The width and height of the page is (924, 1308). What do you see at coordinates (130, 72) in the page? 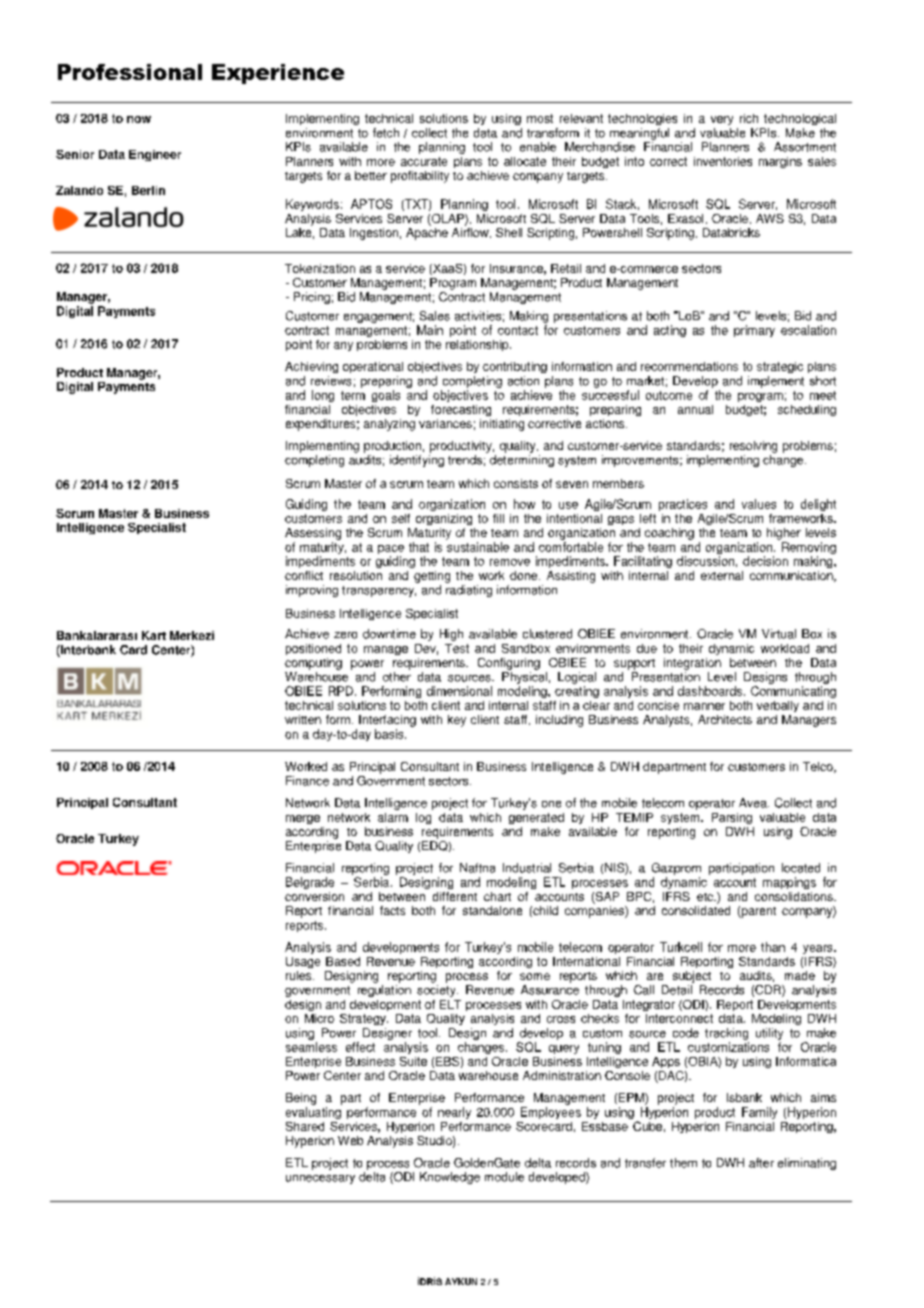
I see `Professional` at bounding box center [130, 72].
